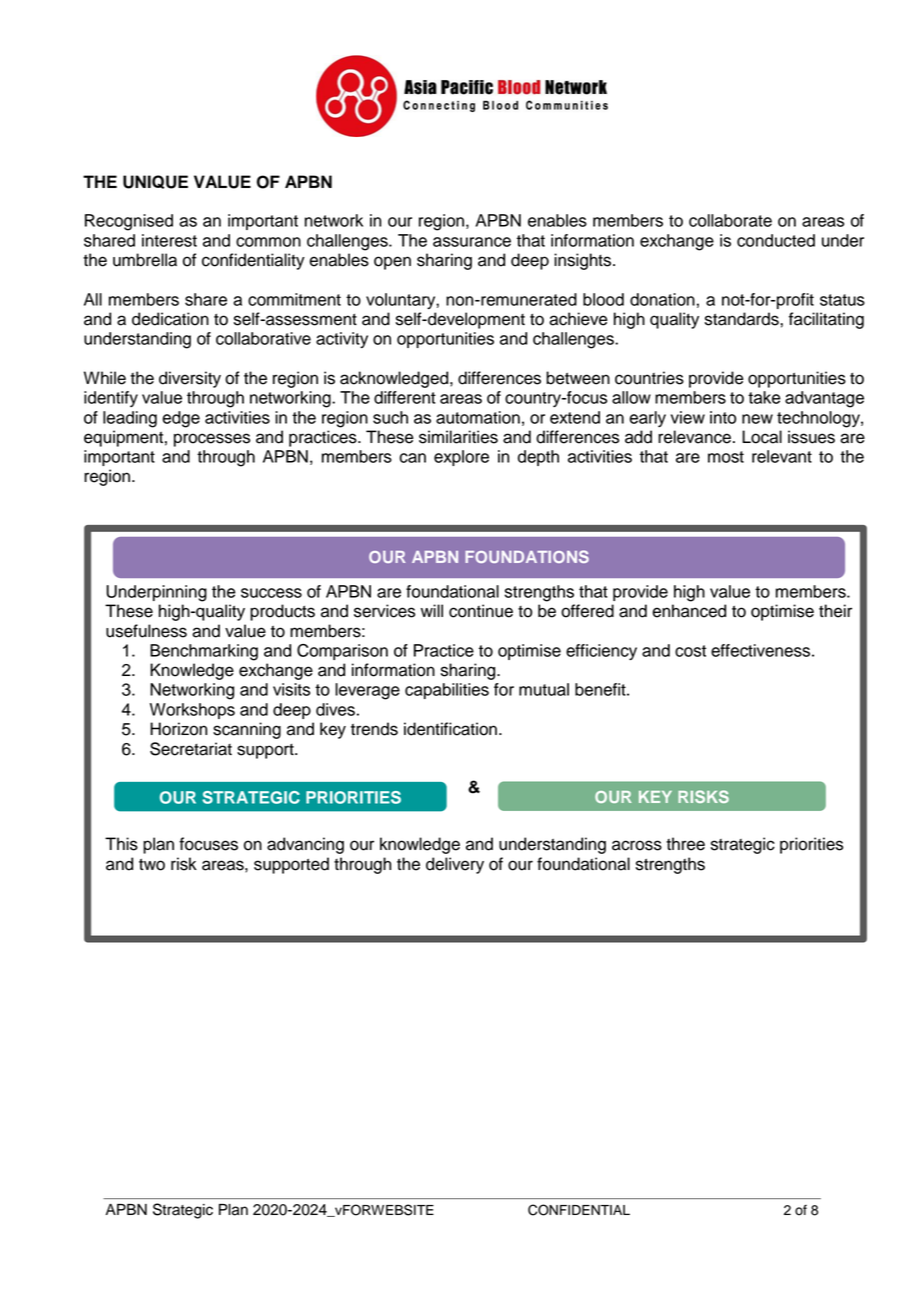 The height and width of the page is (1308, 924). What do you see at coordinates (527, 556) in the page?
I see `FOUNDATIONS` at bounding box center [527, 556].
